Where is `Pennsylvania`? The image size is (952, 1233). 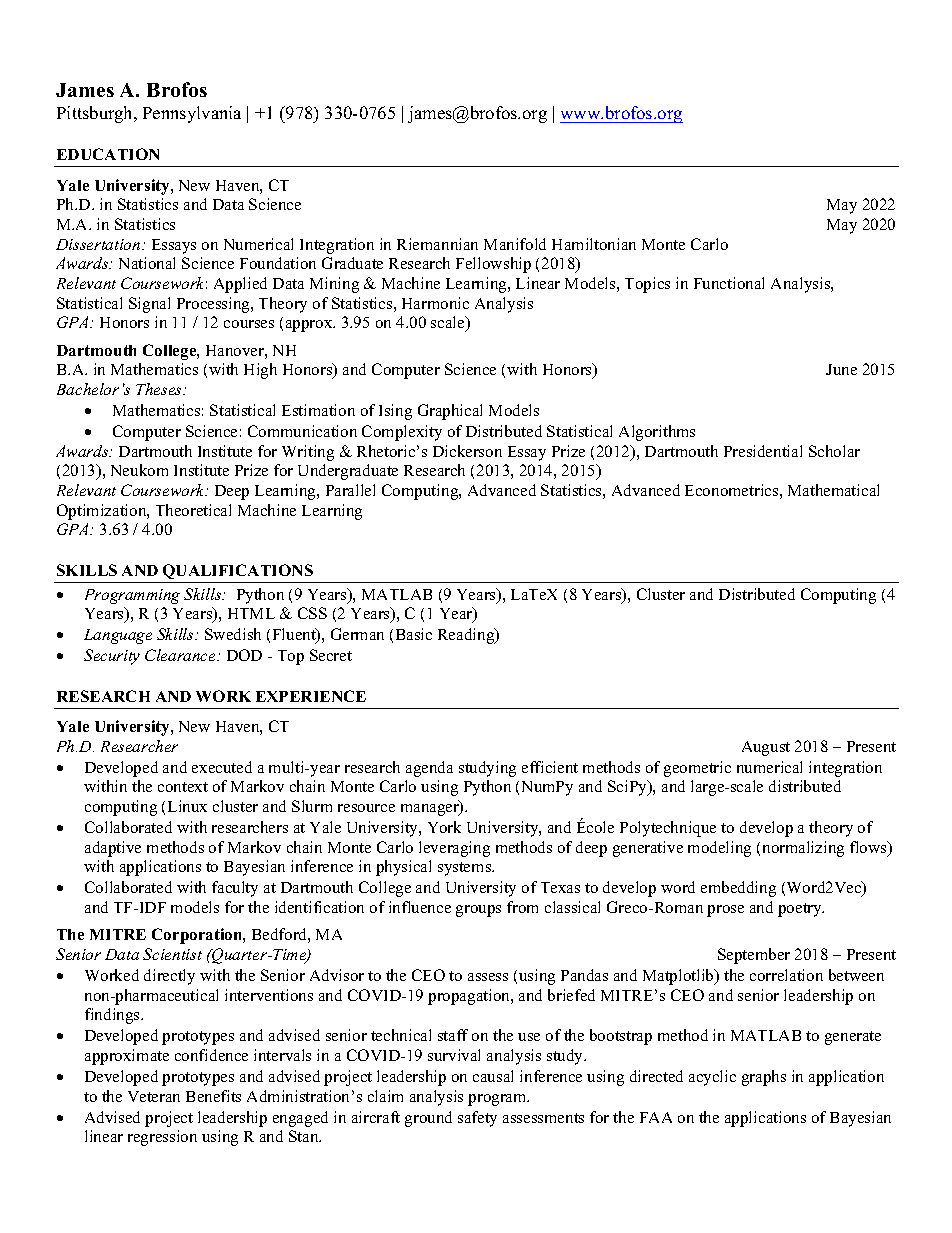 Pennsylvania is located at coordinates (192, 114).
